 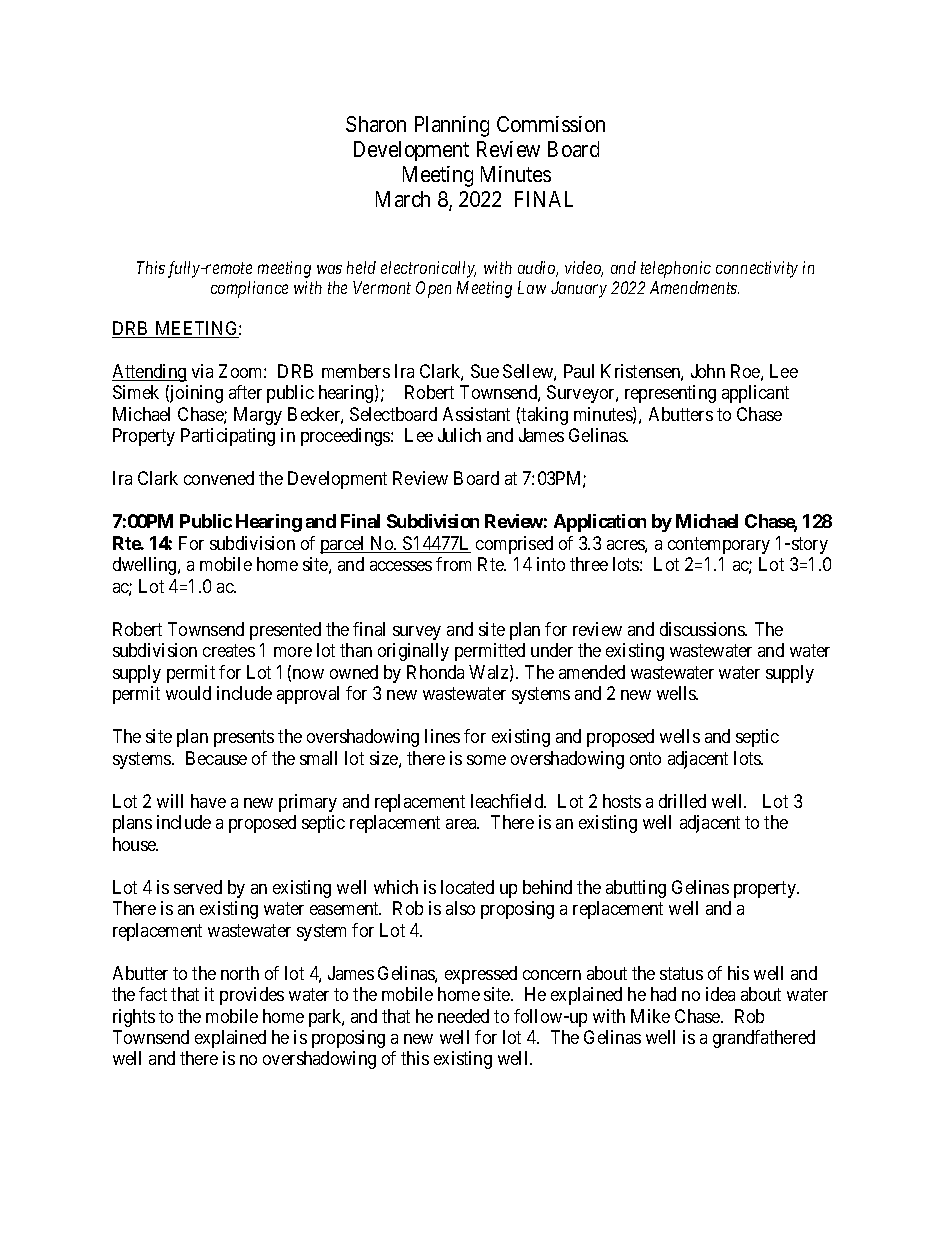 I want to click on creates, so click(x=229, y=650).
